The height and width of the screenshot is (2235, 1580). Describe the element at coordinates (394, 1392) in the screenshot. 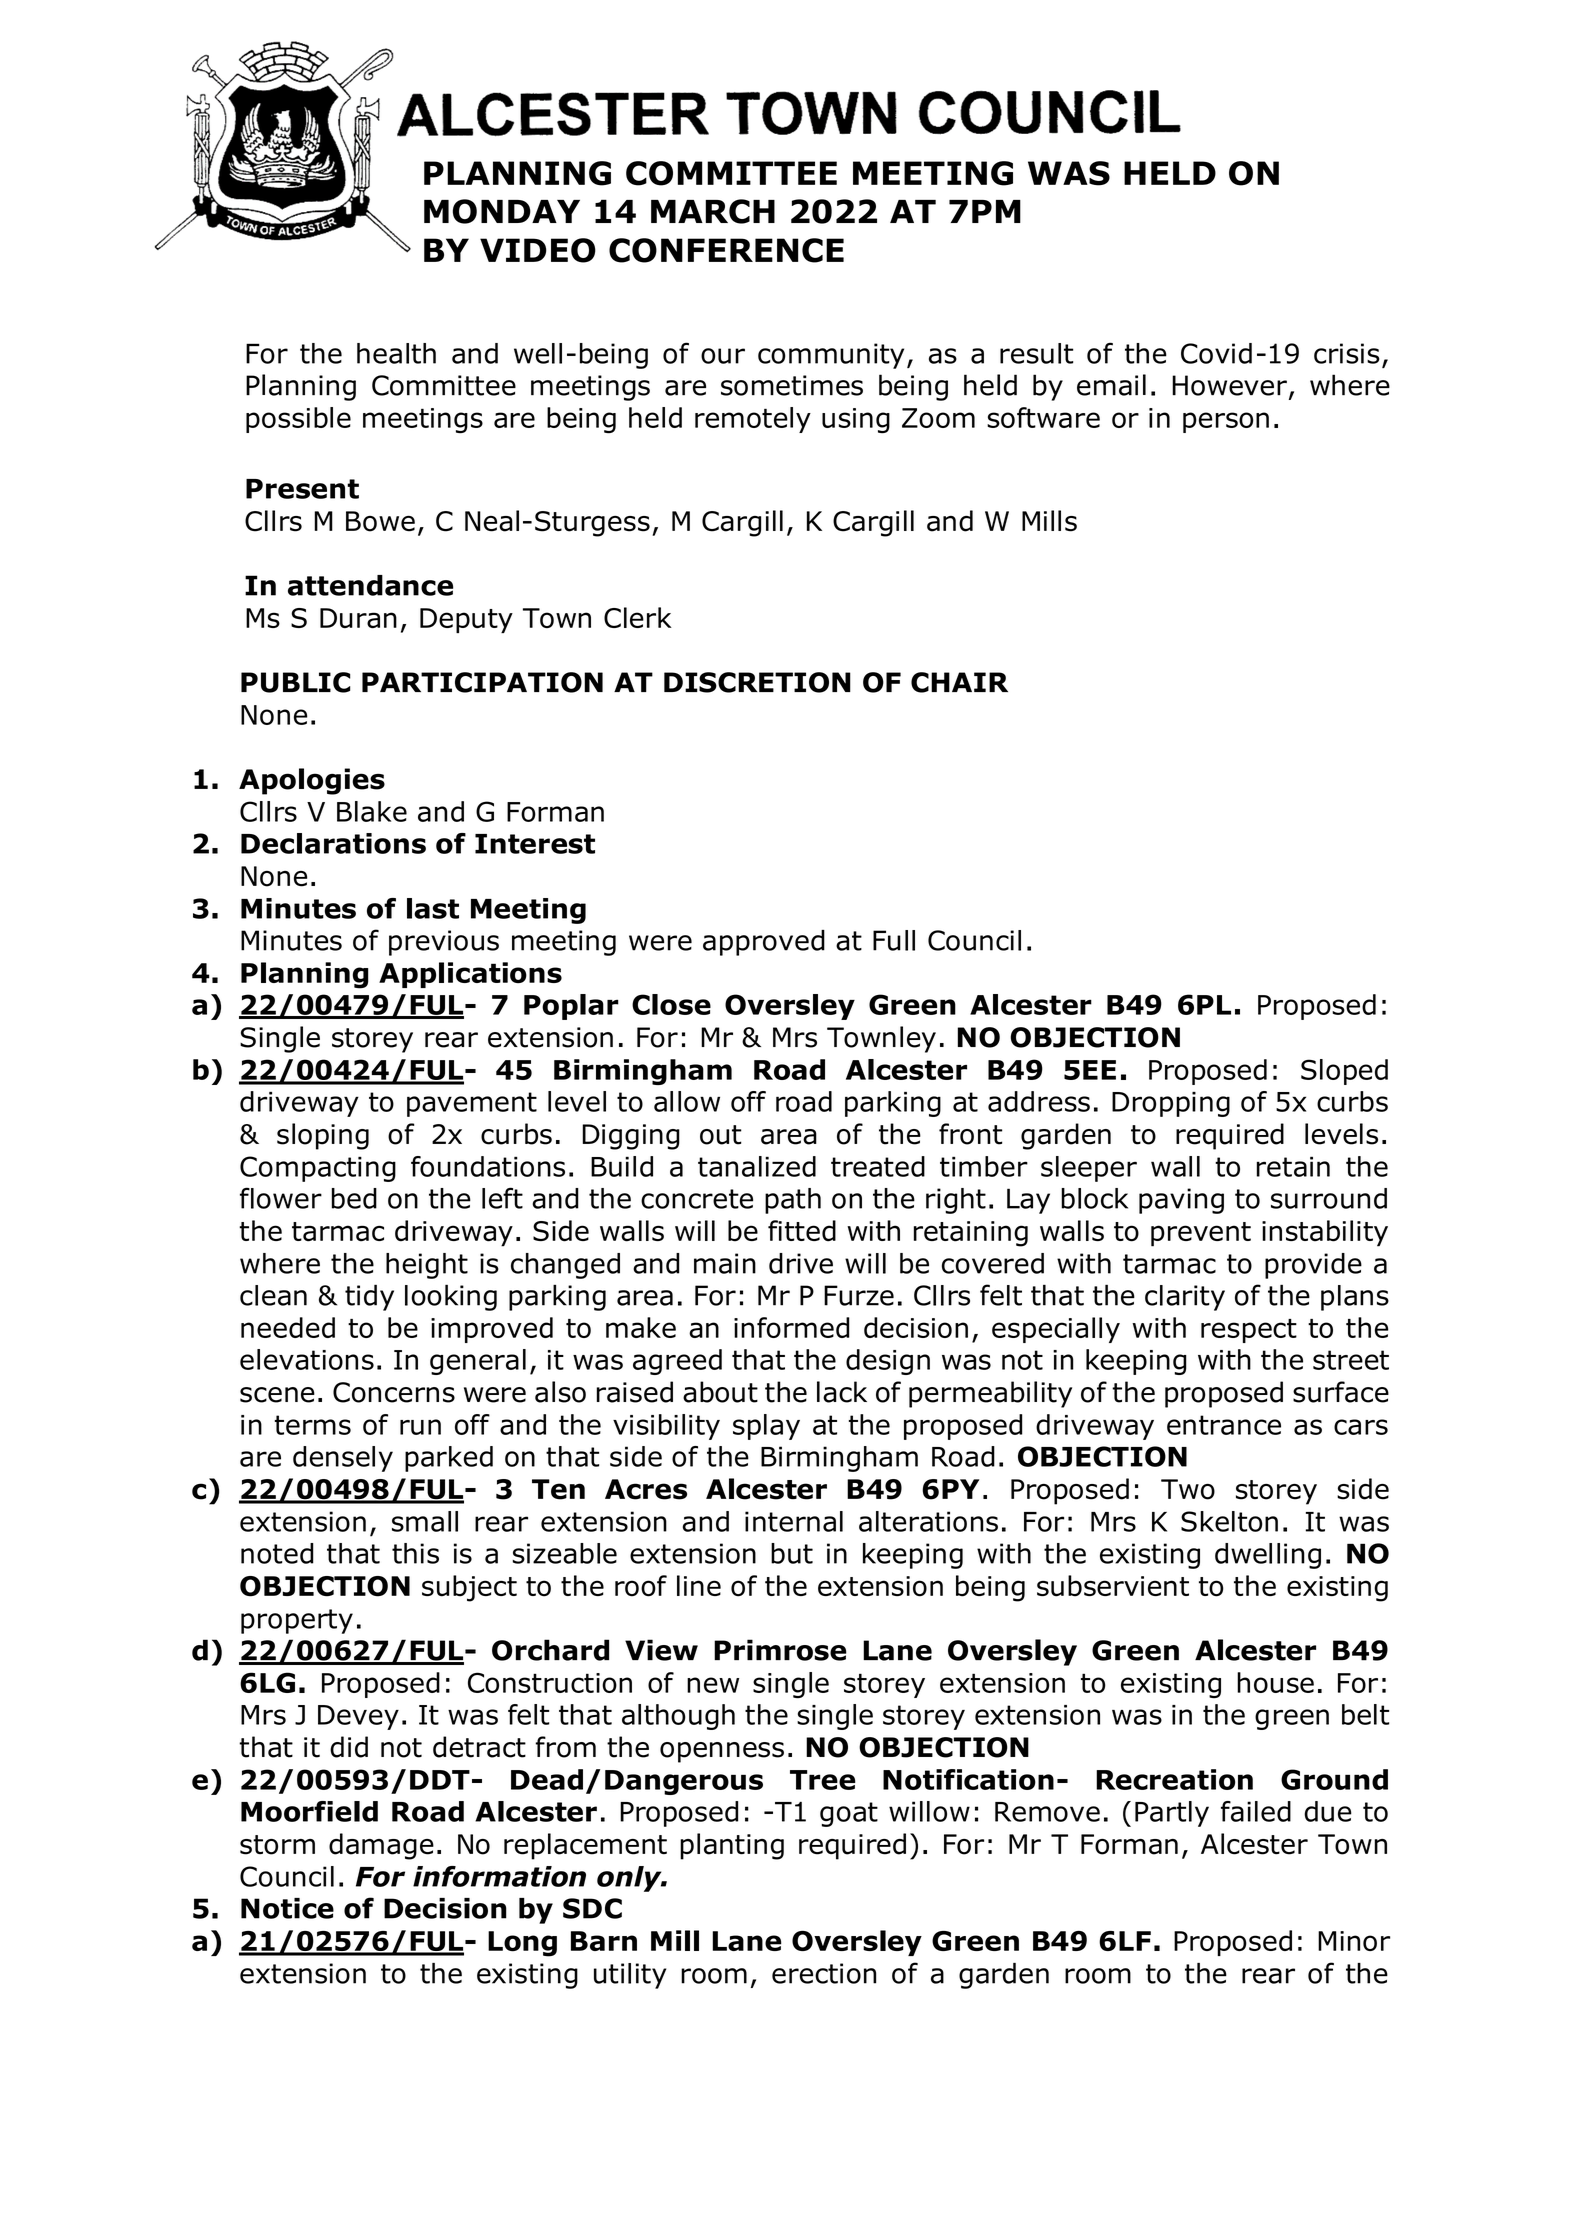

I see `Concerns` at that location.
